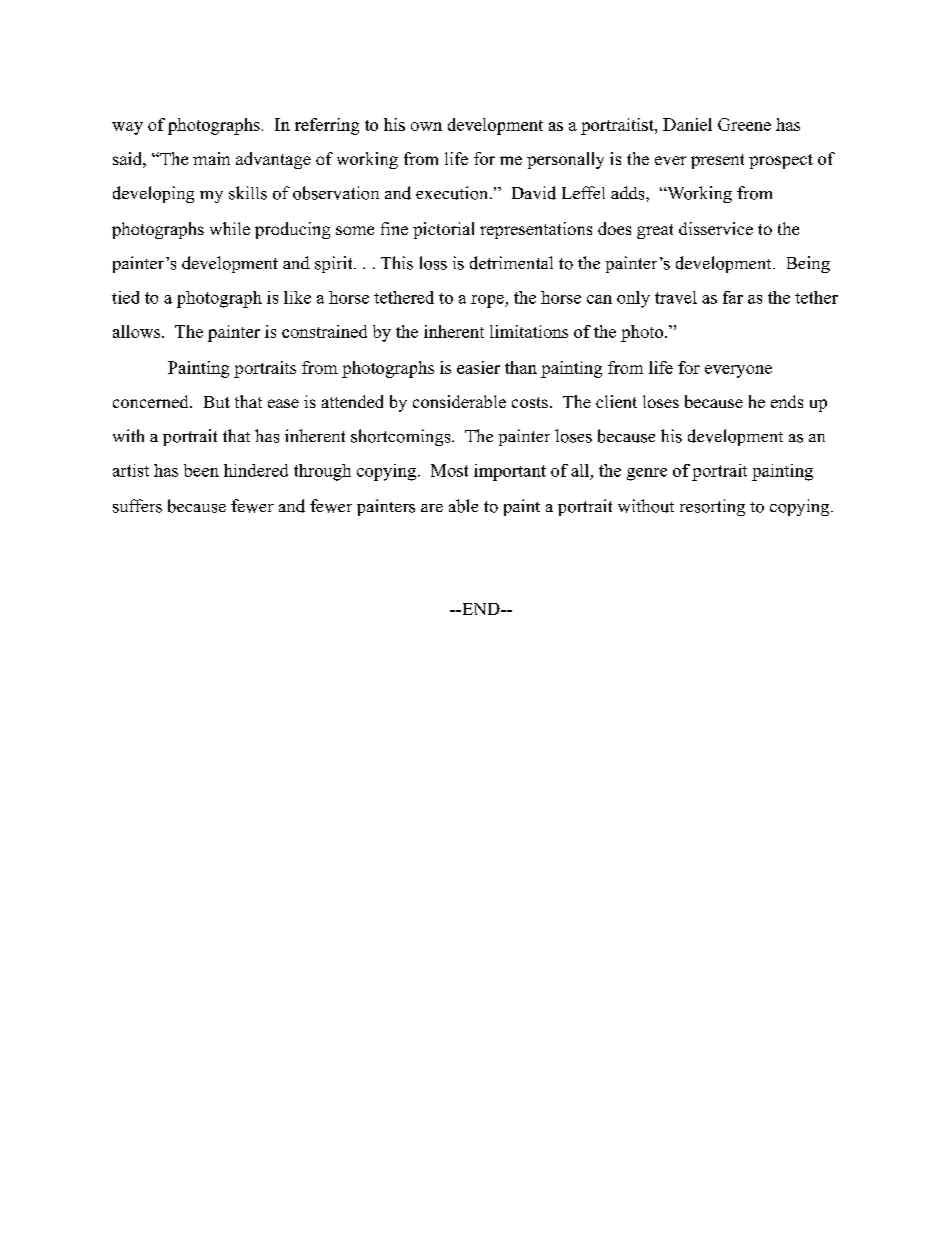 This screenshot has width=952, height=1233. Describe the element at coordinates (716, 228) in the screenshot. I see `disservice` at that location.
